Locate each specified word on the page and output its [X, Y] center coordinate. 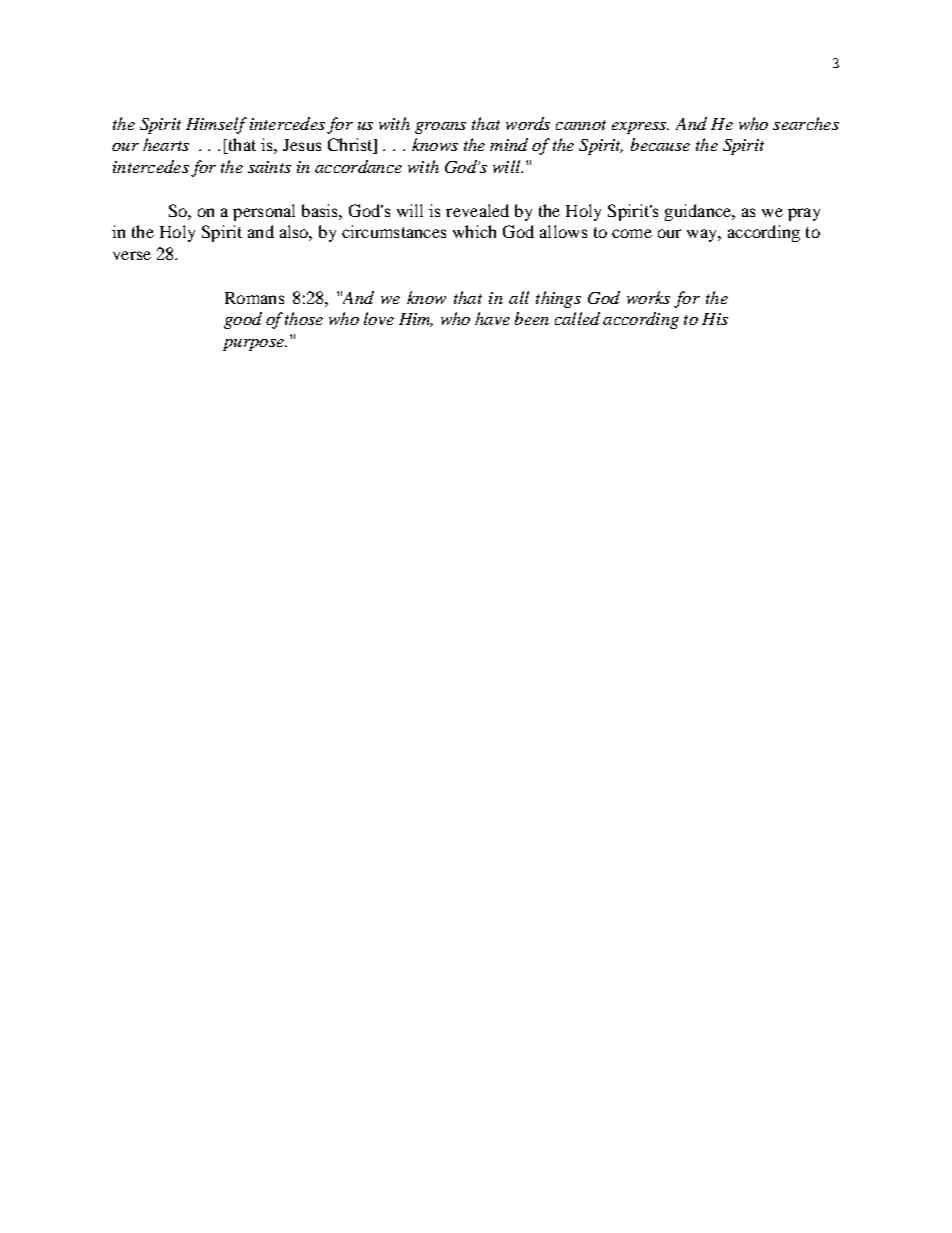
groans [440, 128]
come [632, 233]
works [648, 297]
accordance [358, 166]
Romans [254, 298]
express [640, 128]
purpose [254, 345]
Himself [216, 125]
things [558, 299]
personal [264, 212]
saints [269, 167]
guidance [699, 212]
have [492, 318]
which [474, 231]
